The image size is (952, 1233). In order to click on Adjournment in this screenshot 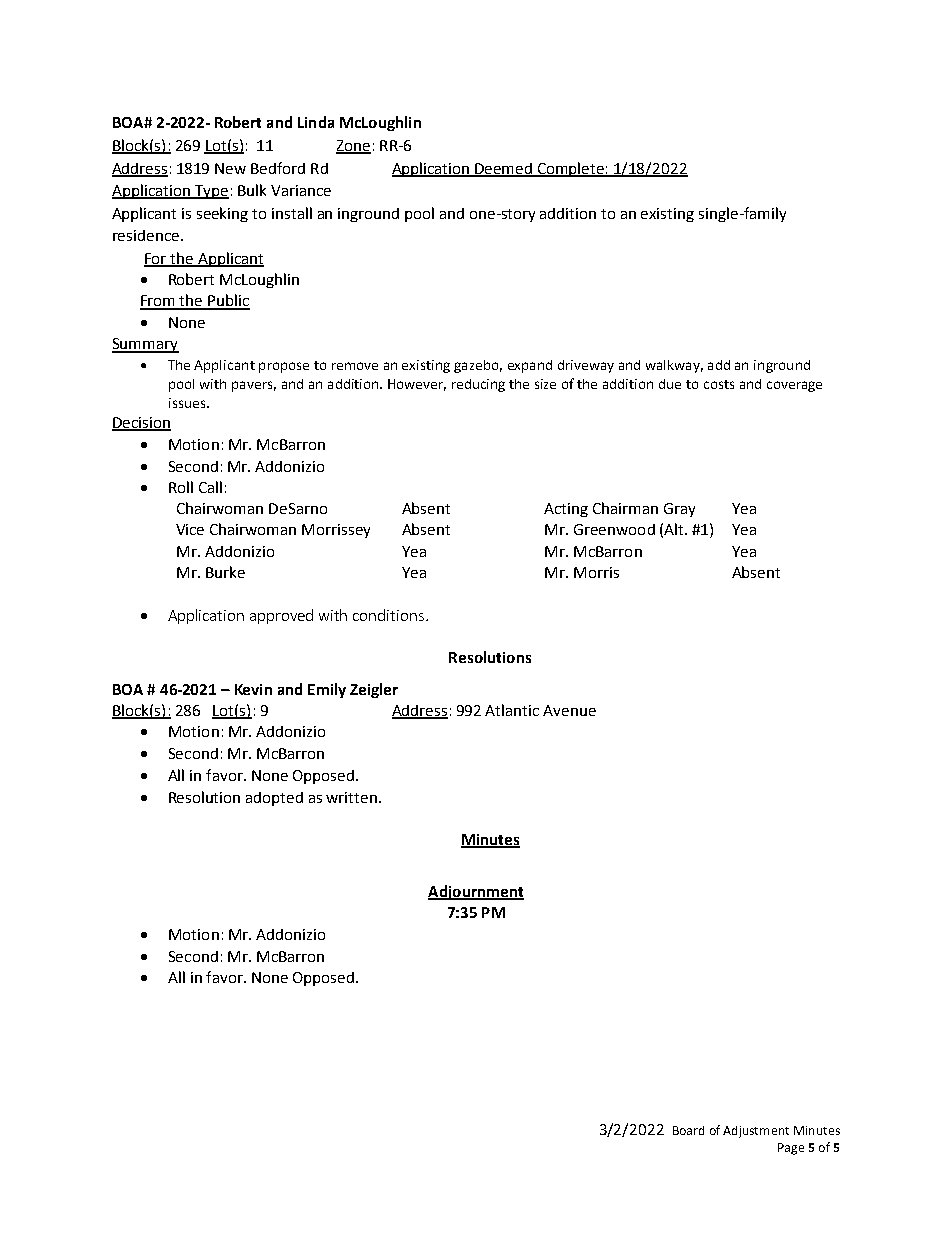, I will do `click(476, 892)`.
